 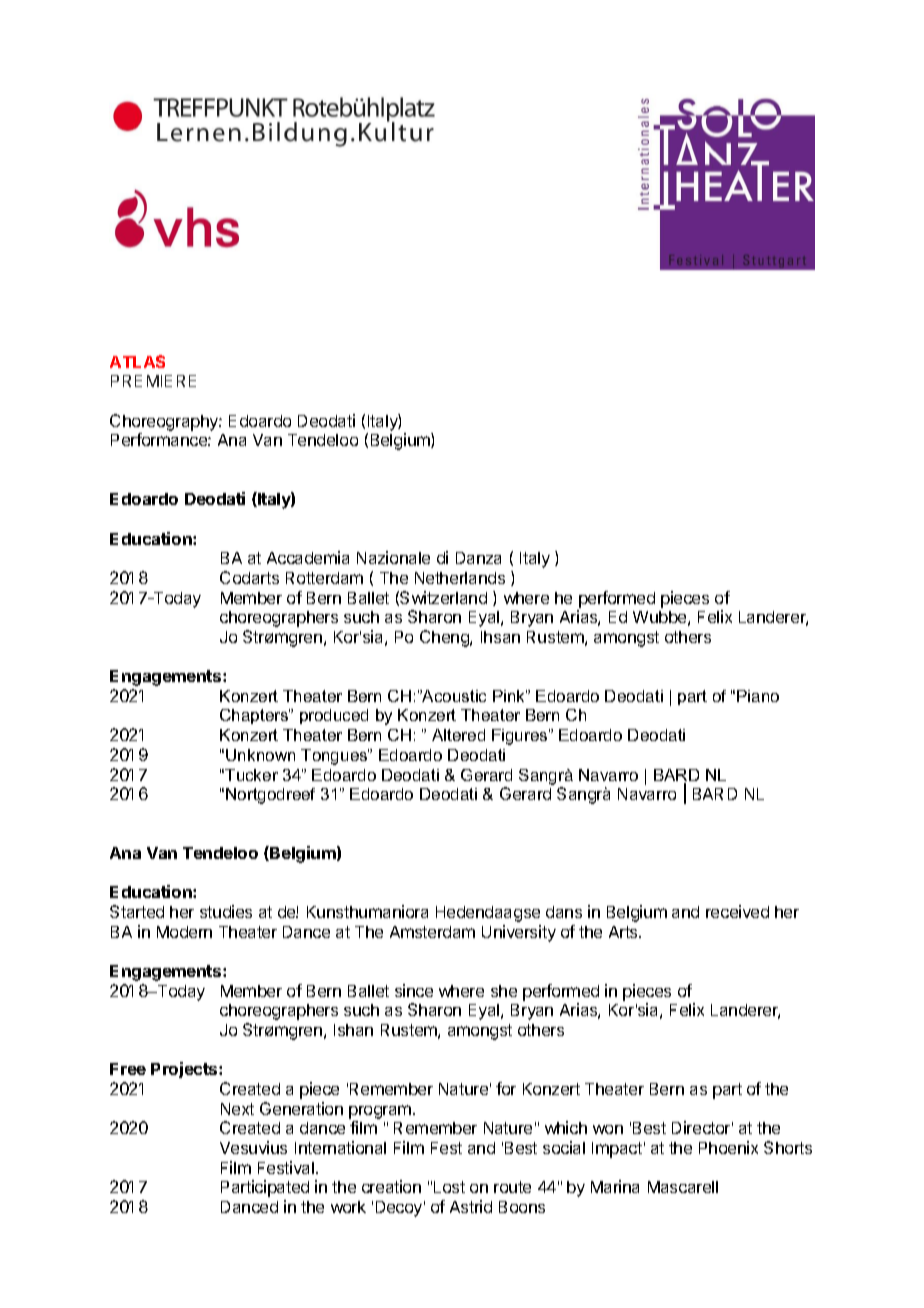 I want to click on Cheng, so click(x=445, y=638).
